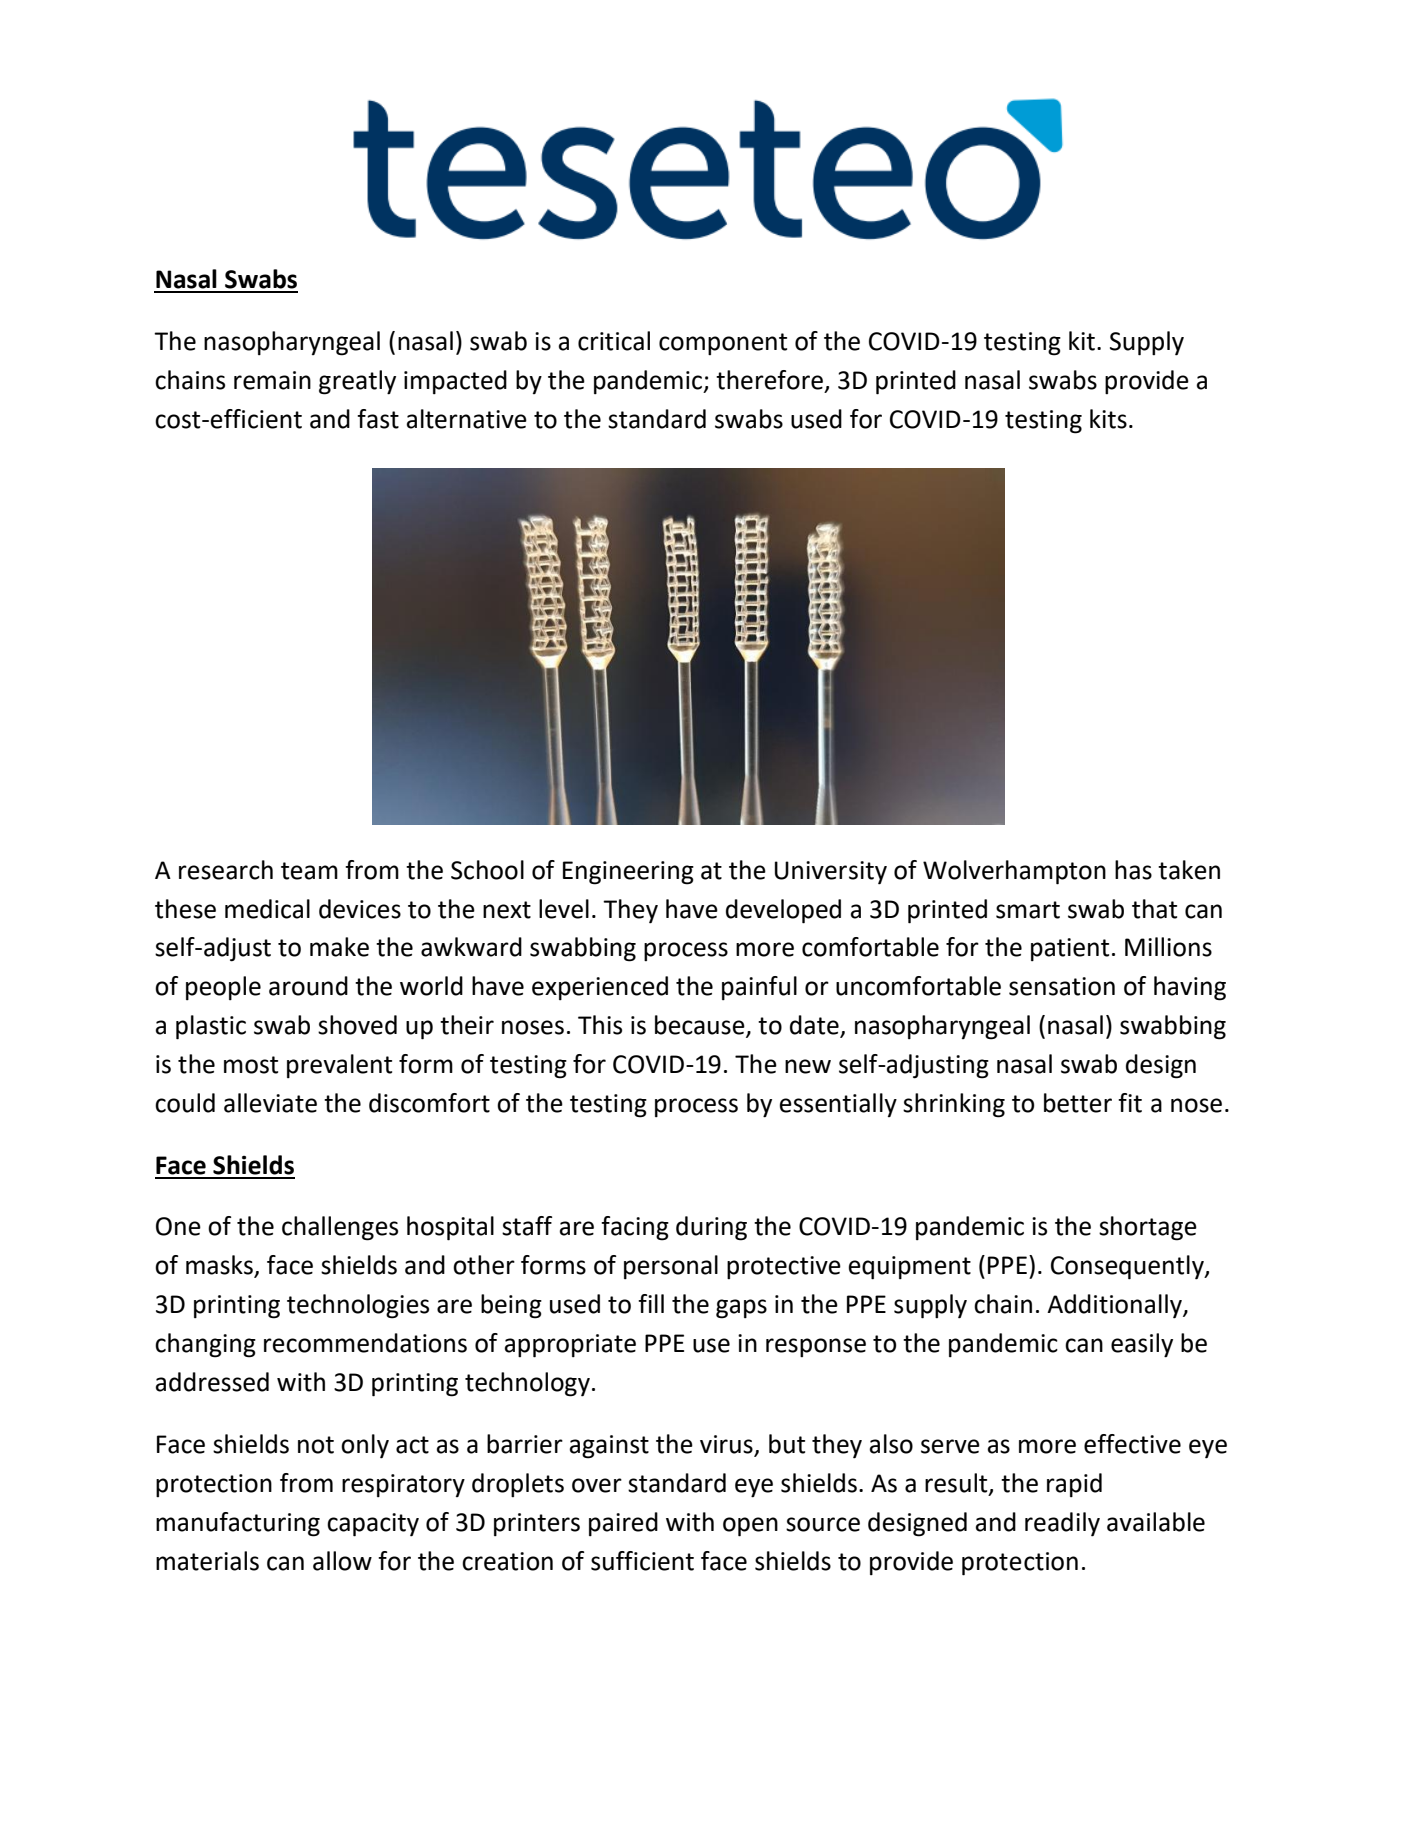 The height and width of the image is (1830, 1414). Describe the element at coordinates (373, 1525) in the image. I see `capacity` at that location.
